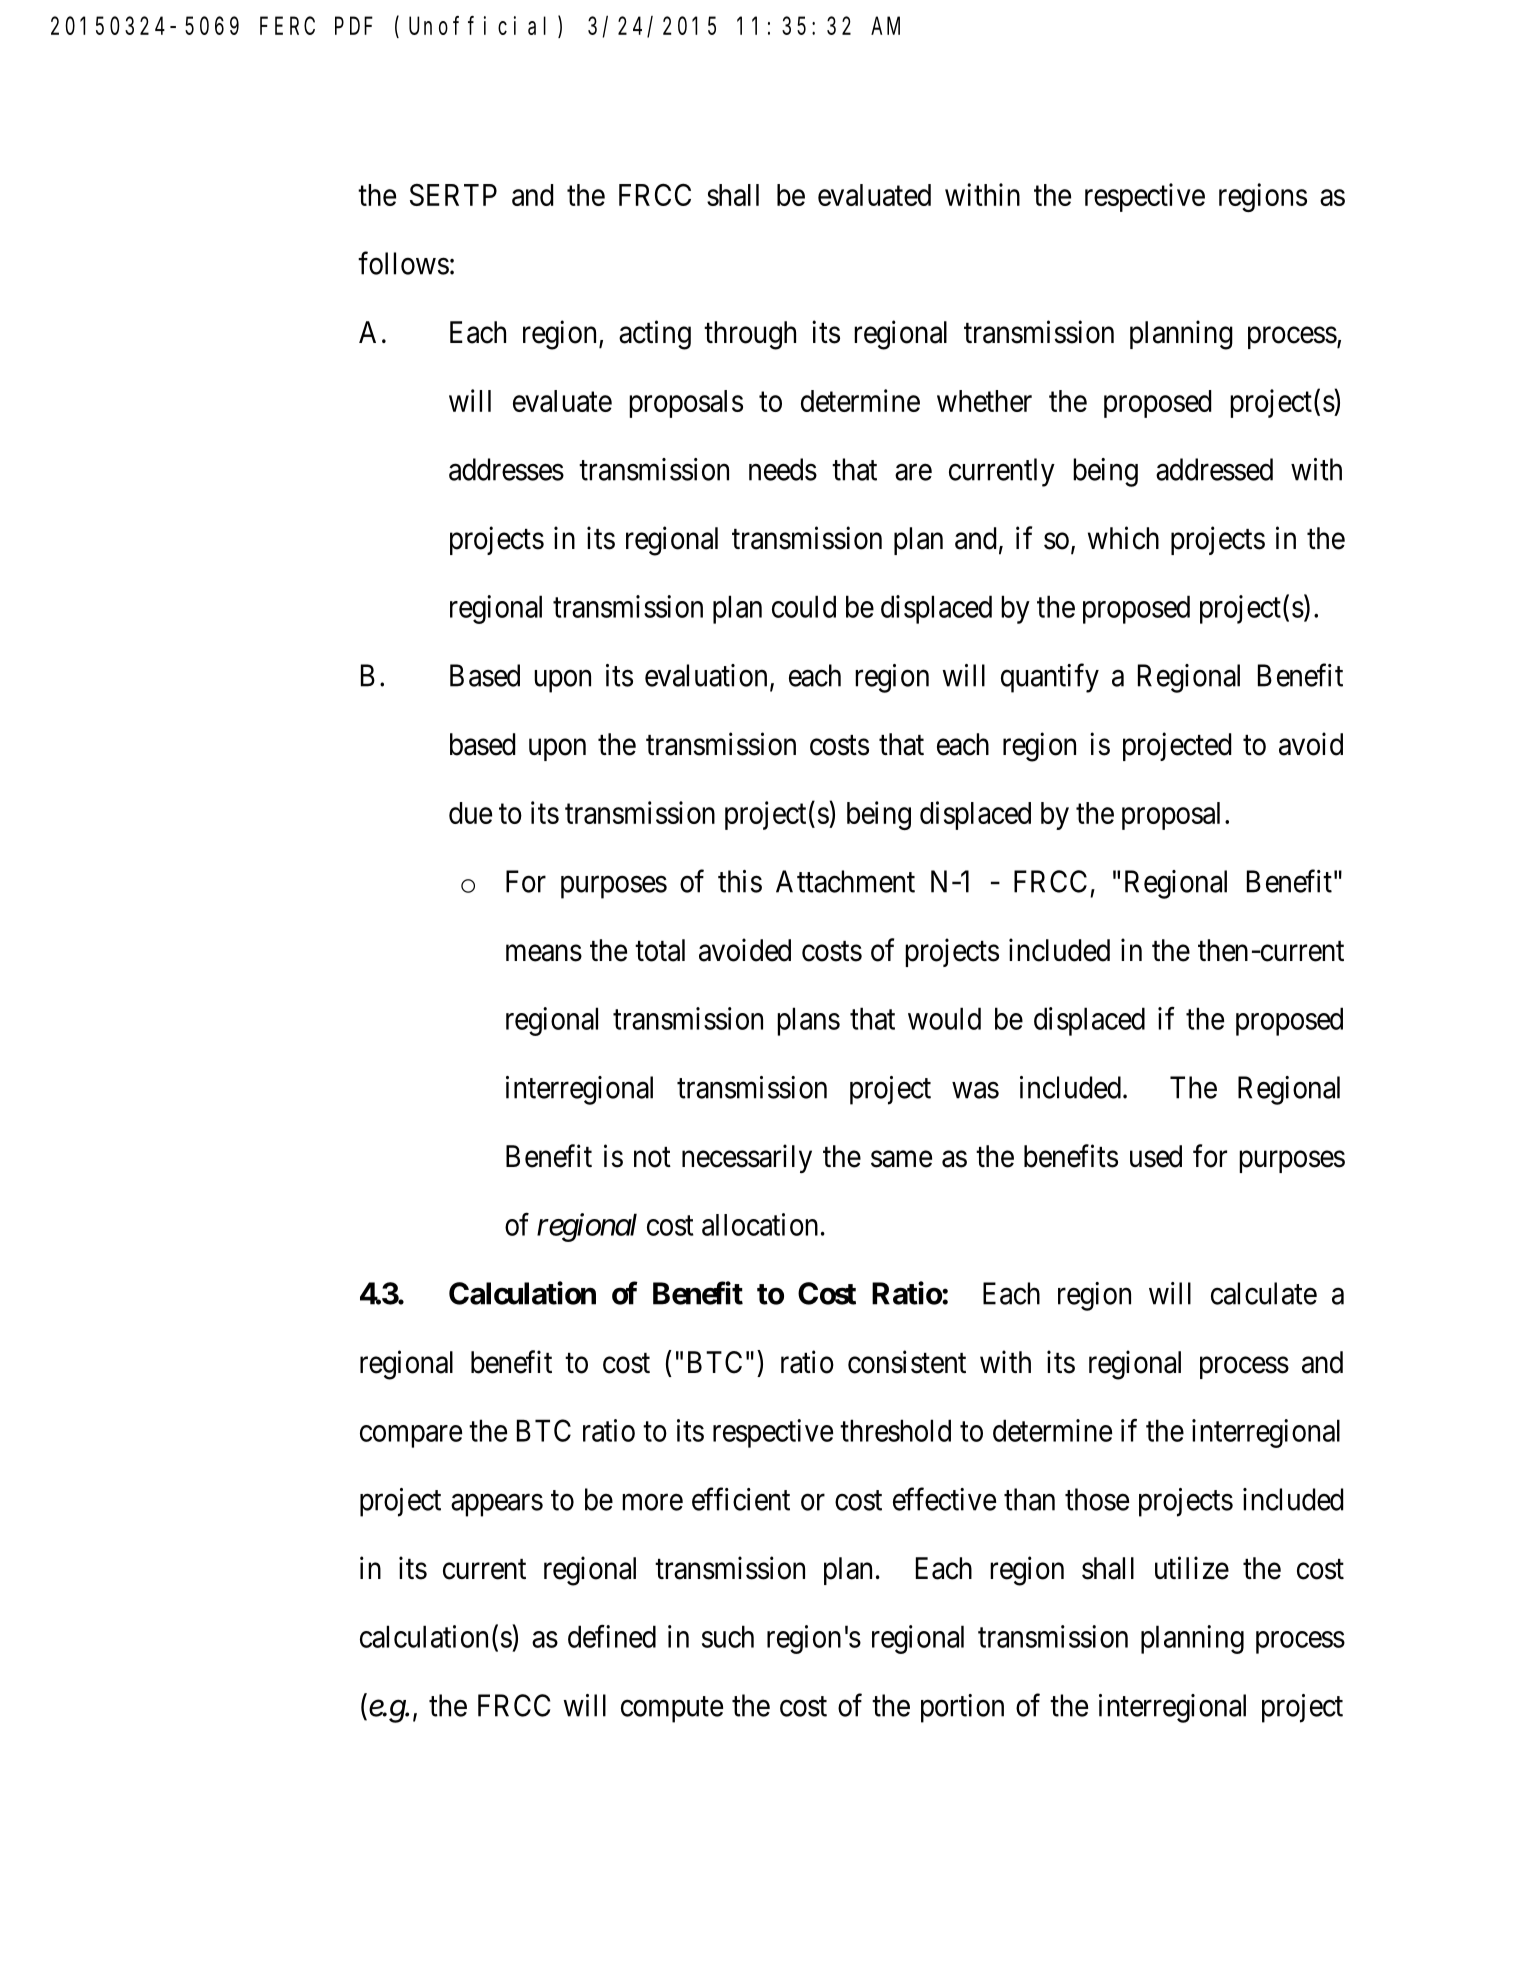 This page has width=1523, height=1970. Describe the element at coordinates (750, 335) in the page. I see `through` at that location.
